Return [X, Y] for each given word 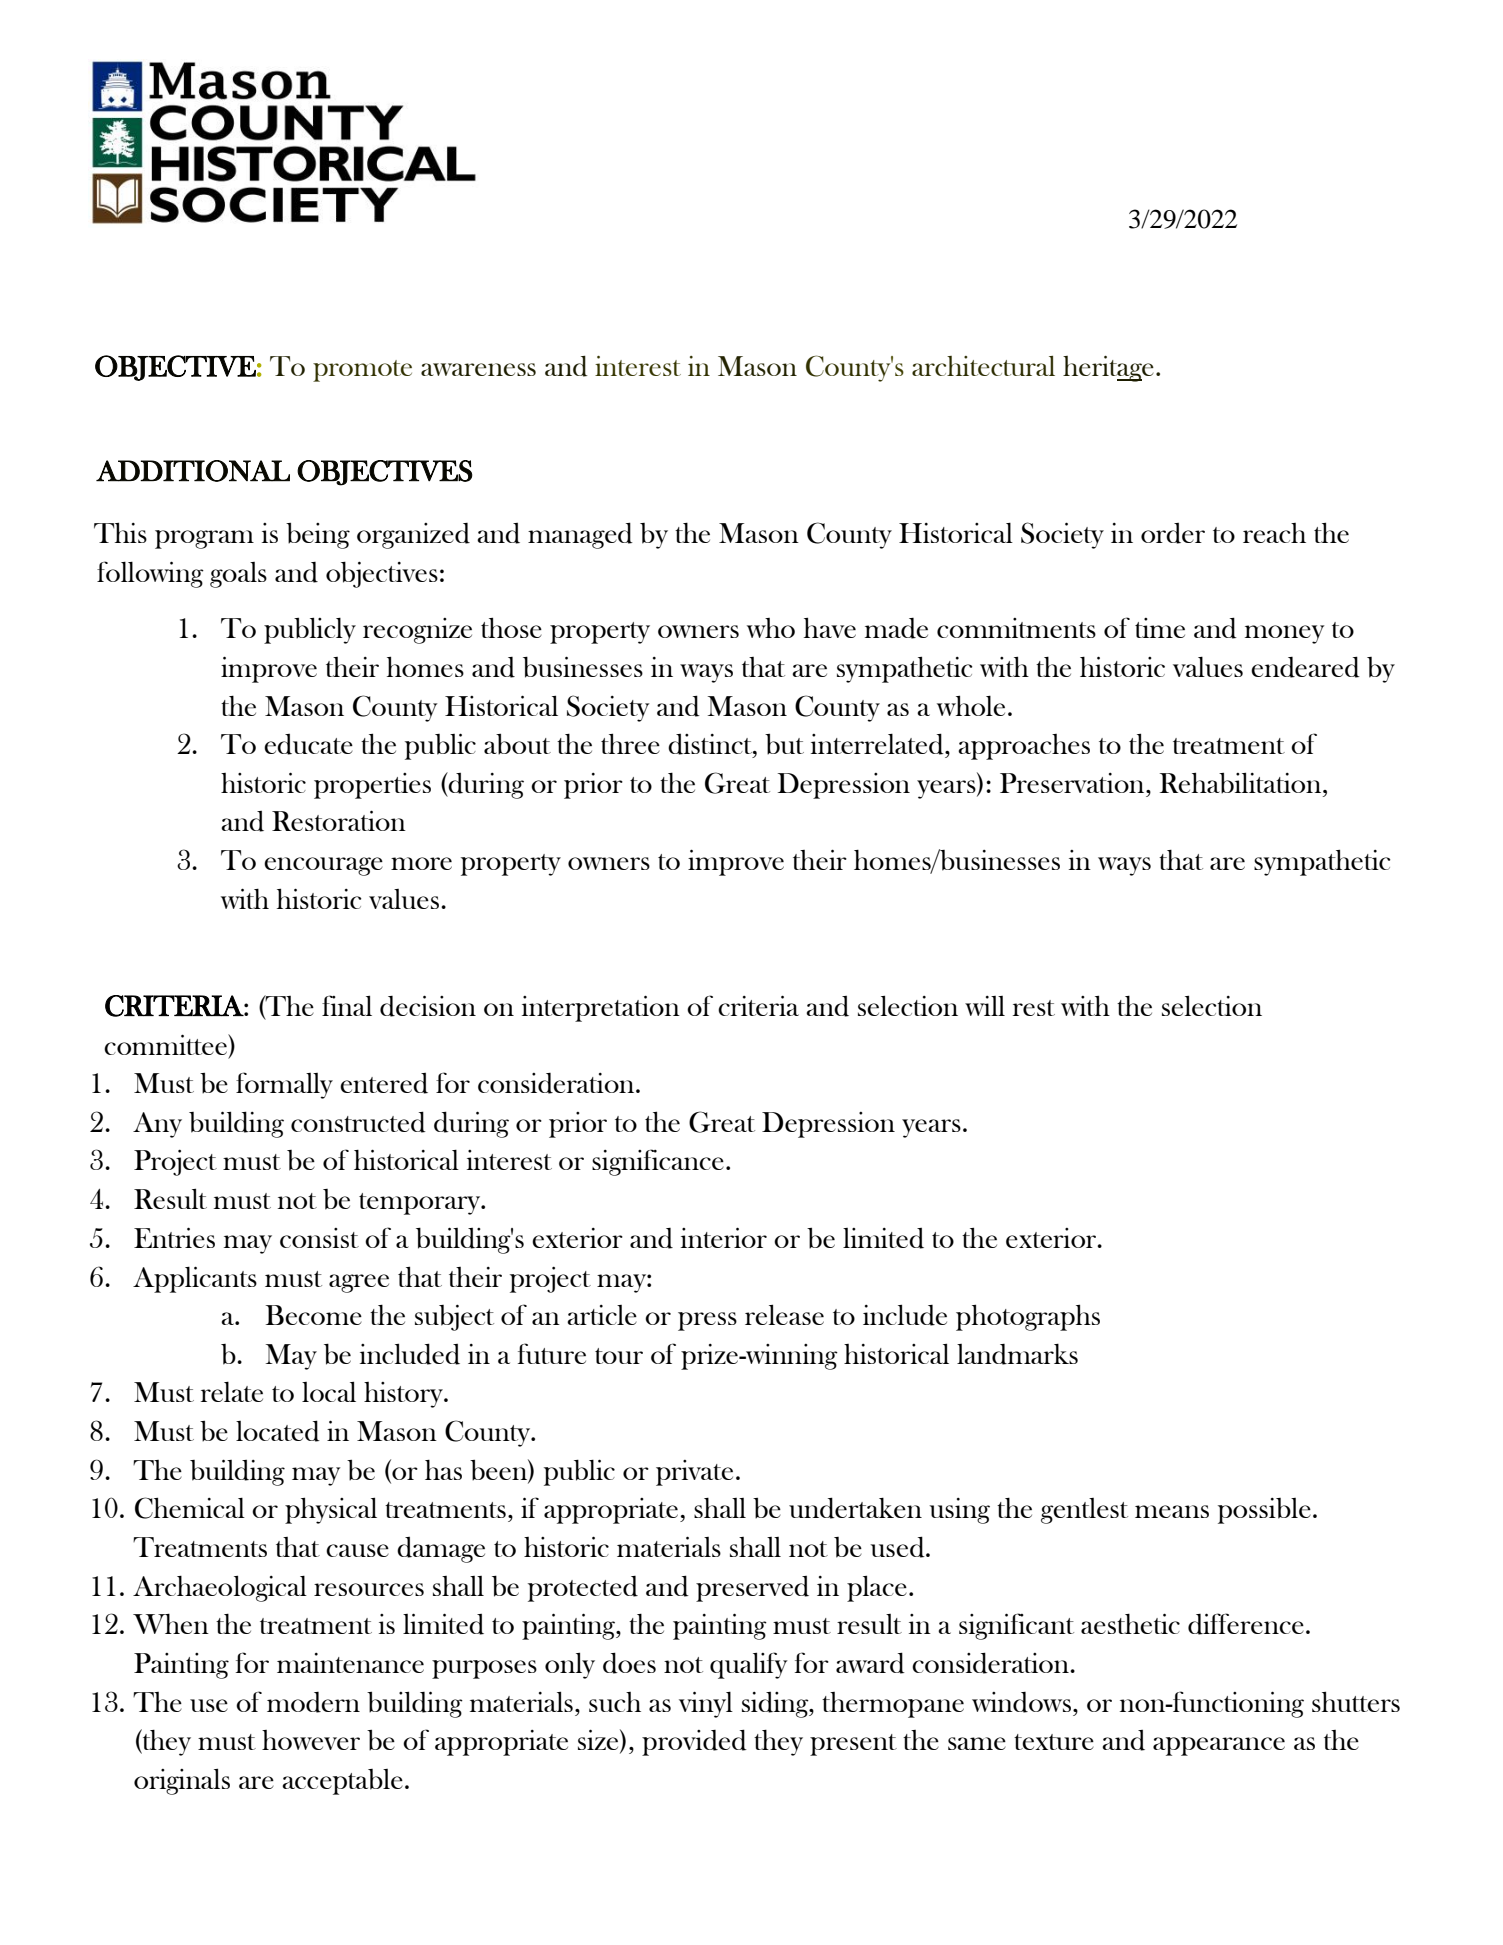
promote [362, 371]
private [694, 1473]
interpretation [601, 1008]
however [311, 1740]
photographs [1028, 1317]
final [347, 1005]
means [1172, 1511]
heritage [1108, 368]
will [985, 1006]
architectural [983, 366]
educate [308, 744]
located [278, 1431]
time [1160, 628]
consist [319, 1238]
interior [724, 1237]
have [830, 627]
